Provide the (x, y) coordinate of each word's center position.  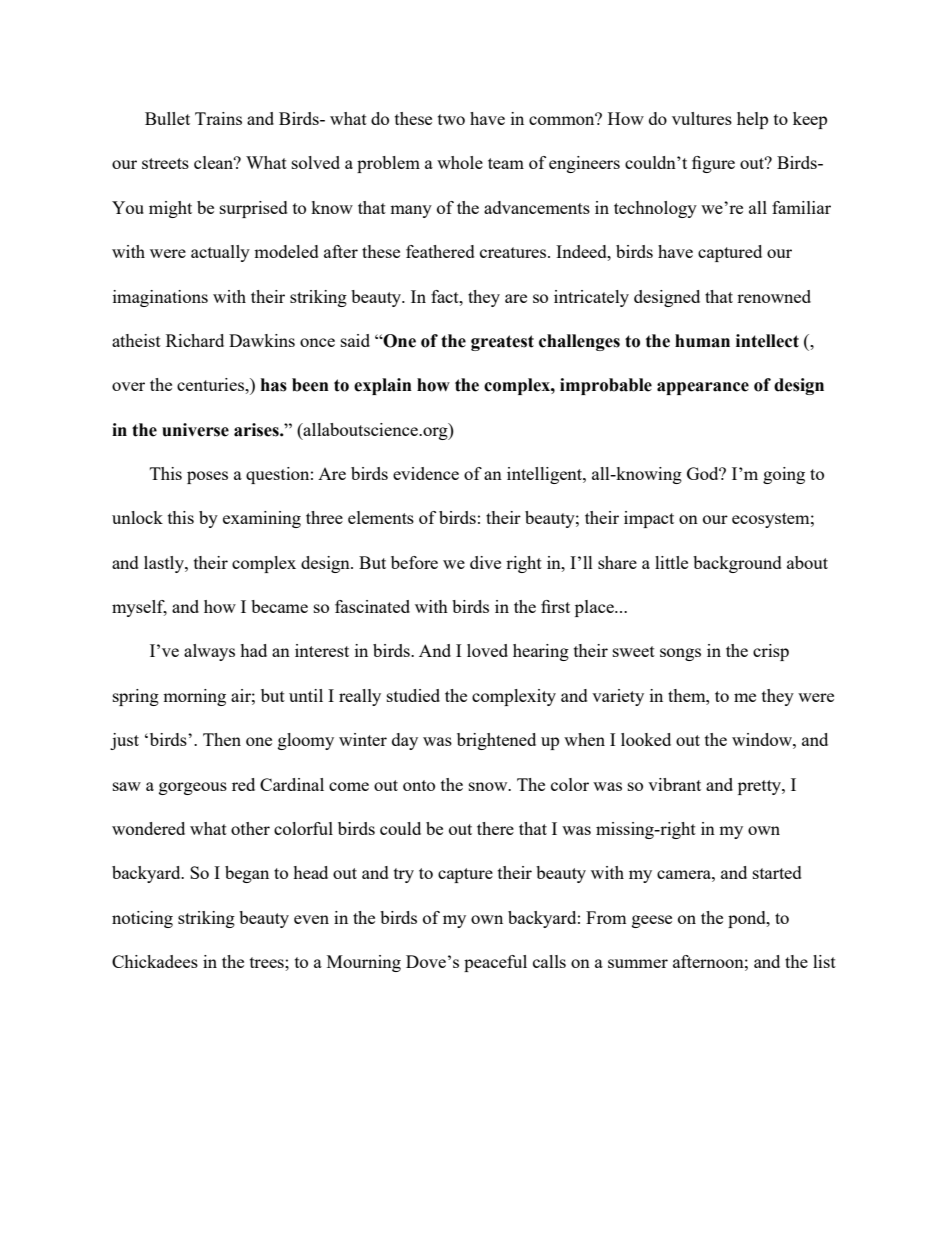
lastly (165, 564)
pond (748, 919)
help (752, 120)
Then (222, 739)
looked (646, 739)
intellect (767, 341)
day (405, 741)
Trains (218, 118)
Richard (195, 340)
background (737, 564)
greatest (502, 343)
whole (460, 162)
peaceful (495, 963)
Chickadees (155, 961)
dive (485, 562)
